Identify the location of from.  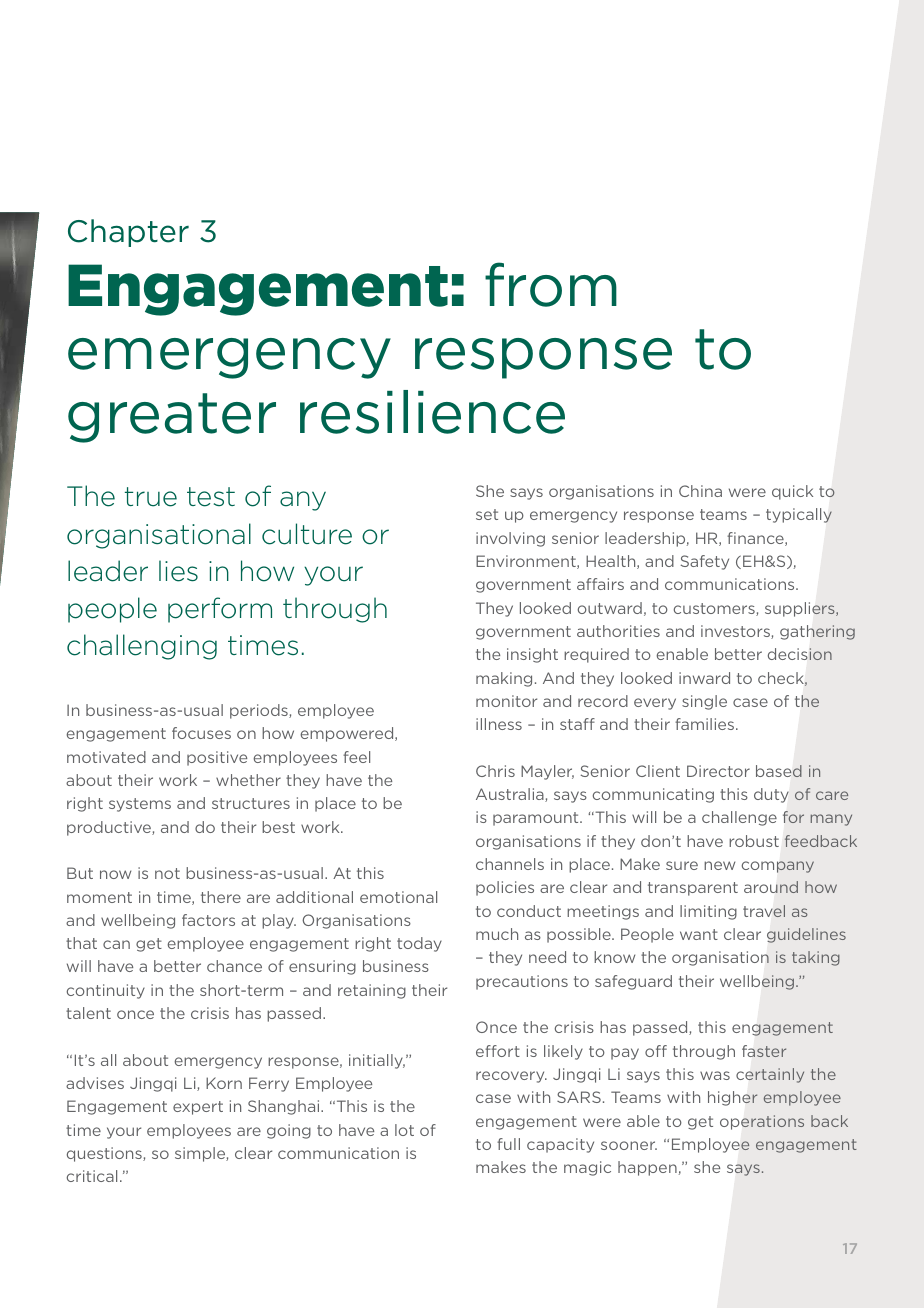
(551, 284).
